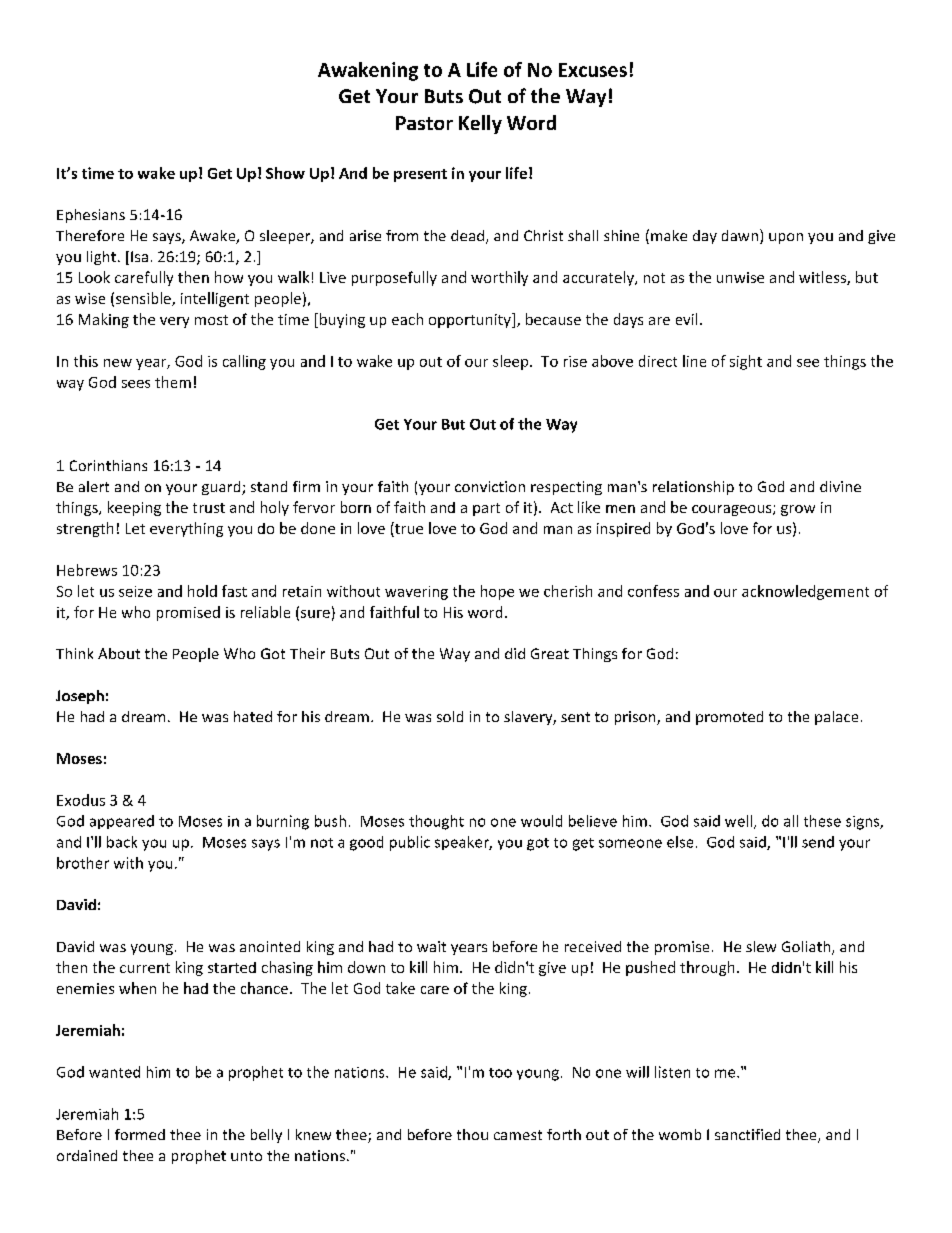 The width and height of the page is (952, 1233). Describe the element at coordinates (740, 822) in the page. I see `well` at that location.
